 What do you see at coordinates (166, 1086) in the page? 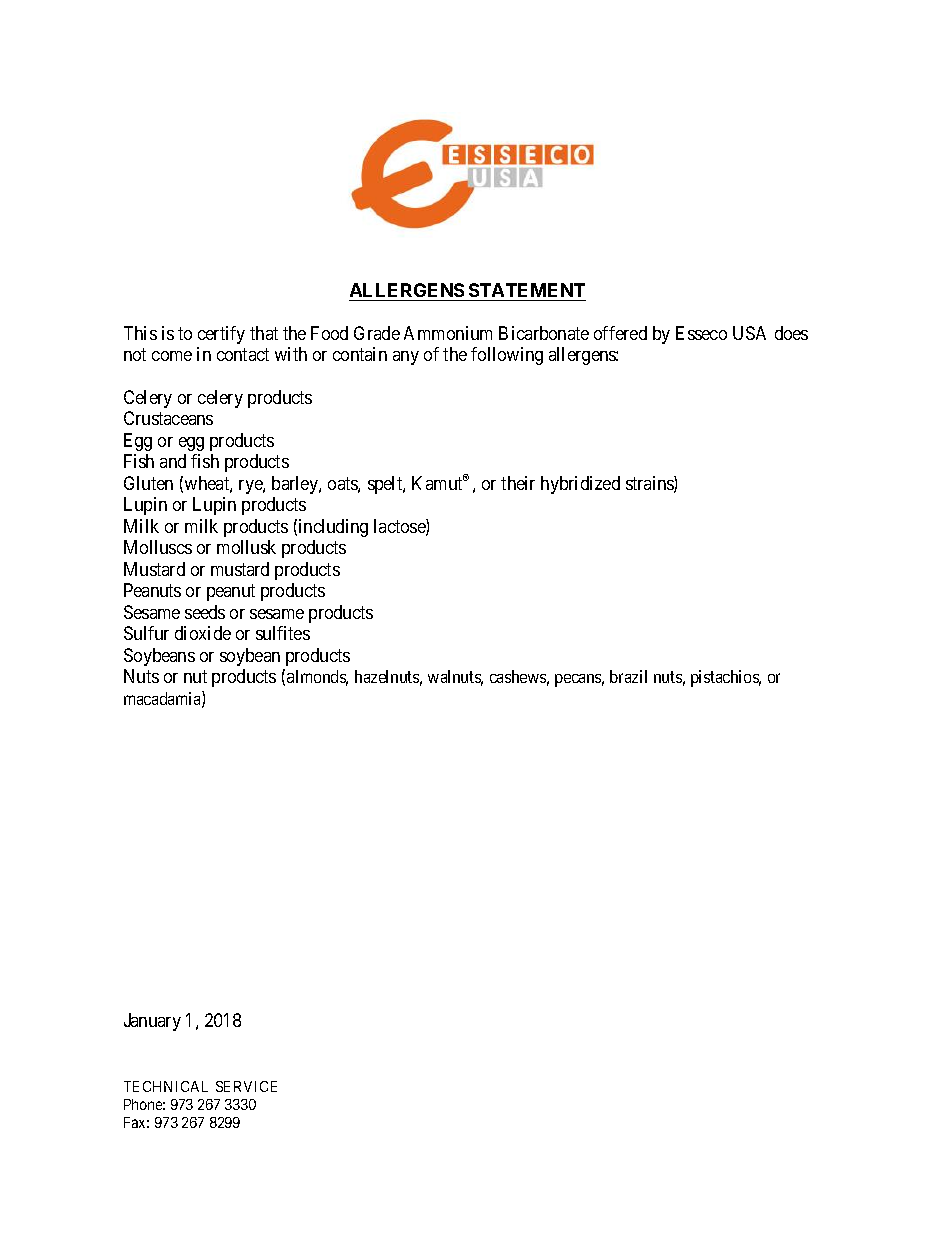
I see `TECHNICAL` at bounding box center [166, 1086].
